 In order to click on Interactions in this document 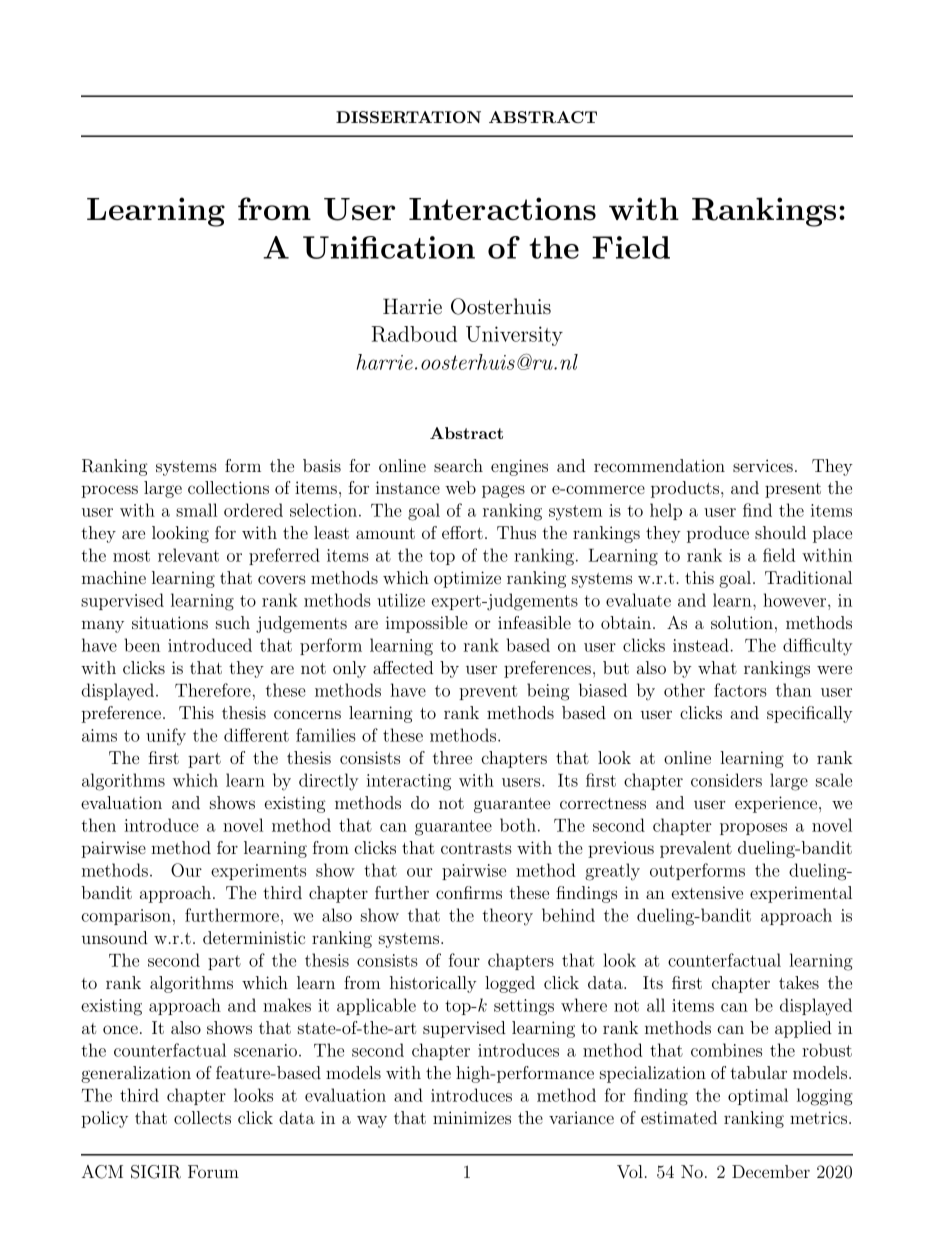, I will do `click(502, 208)`.
